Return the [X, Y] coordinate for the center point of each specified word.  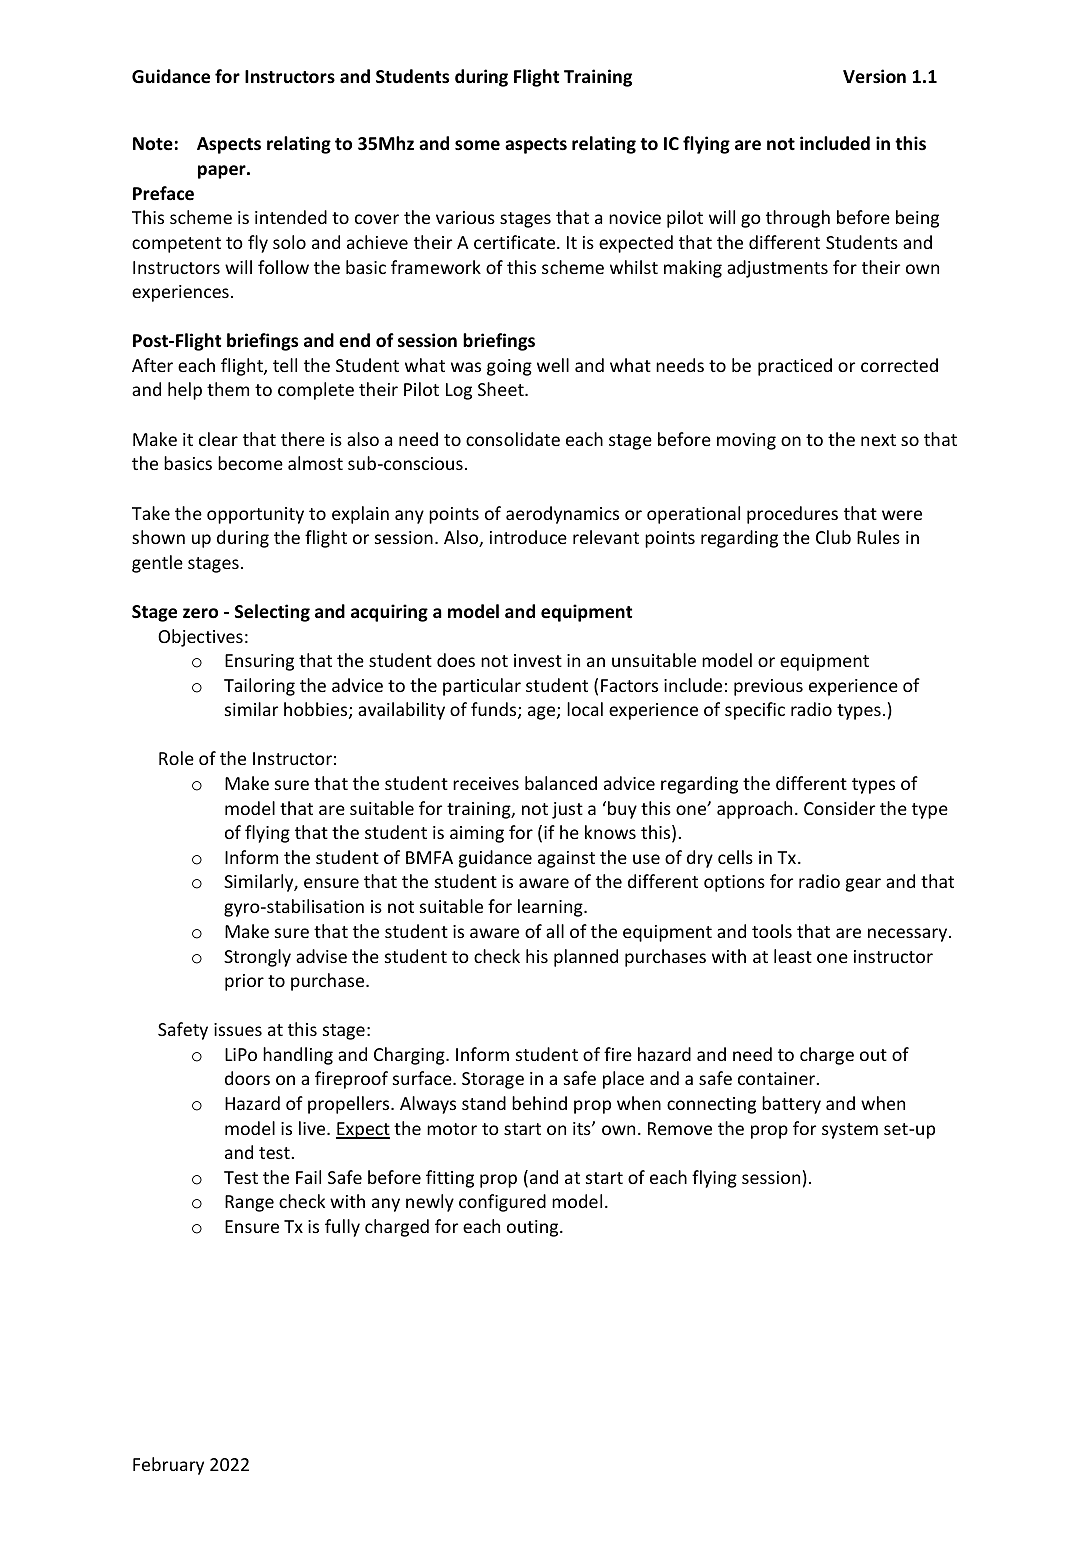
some [477, 145]
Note [153, 144]
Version [874, 76]
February [168, 1466]
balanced [561, 783]
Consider [839, 808]
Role [176, 758]
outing [534, 1228]
